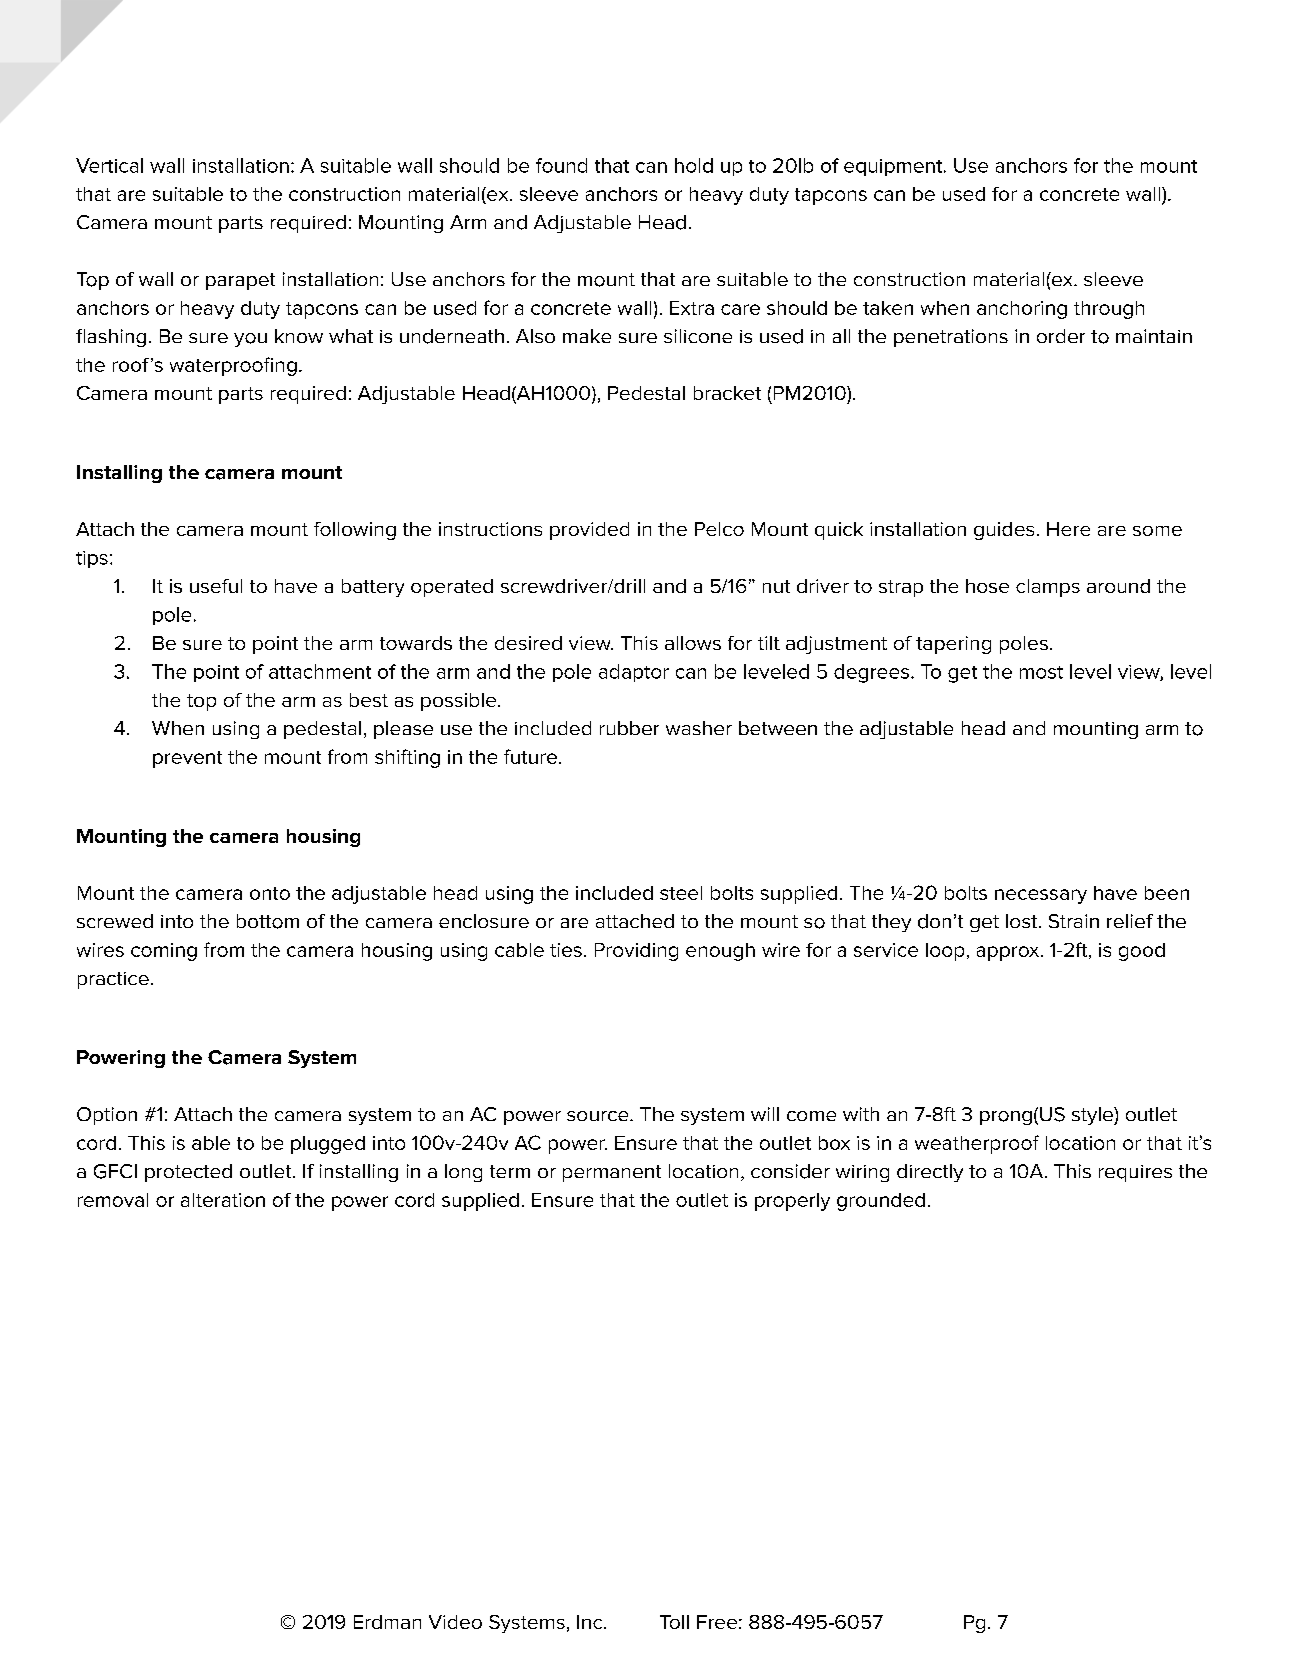 This image has width=1290, height=1670. What do you see at coordinates (455, 1622) in the image?
I see `Video` at bounding box center [455, 1622].
